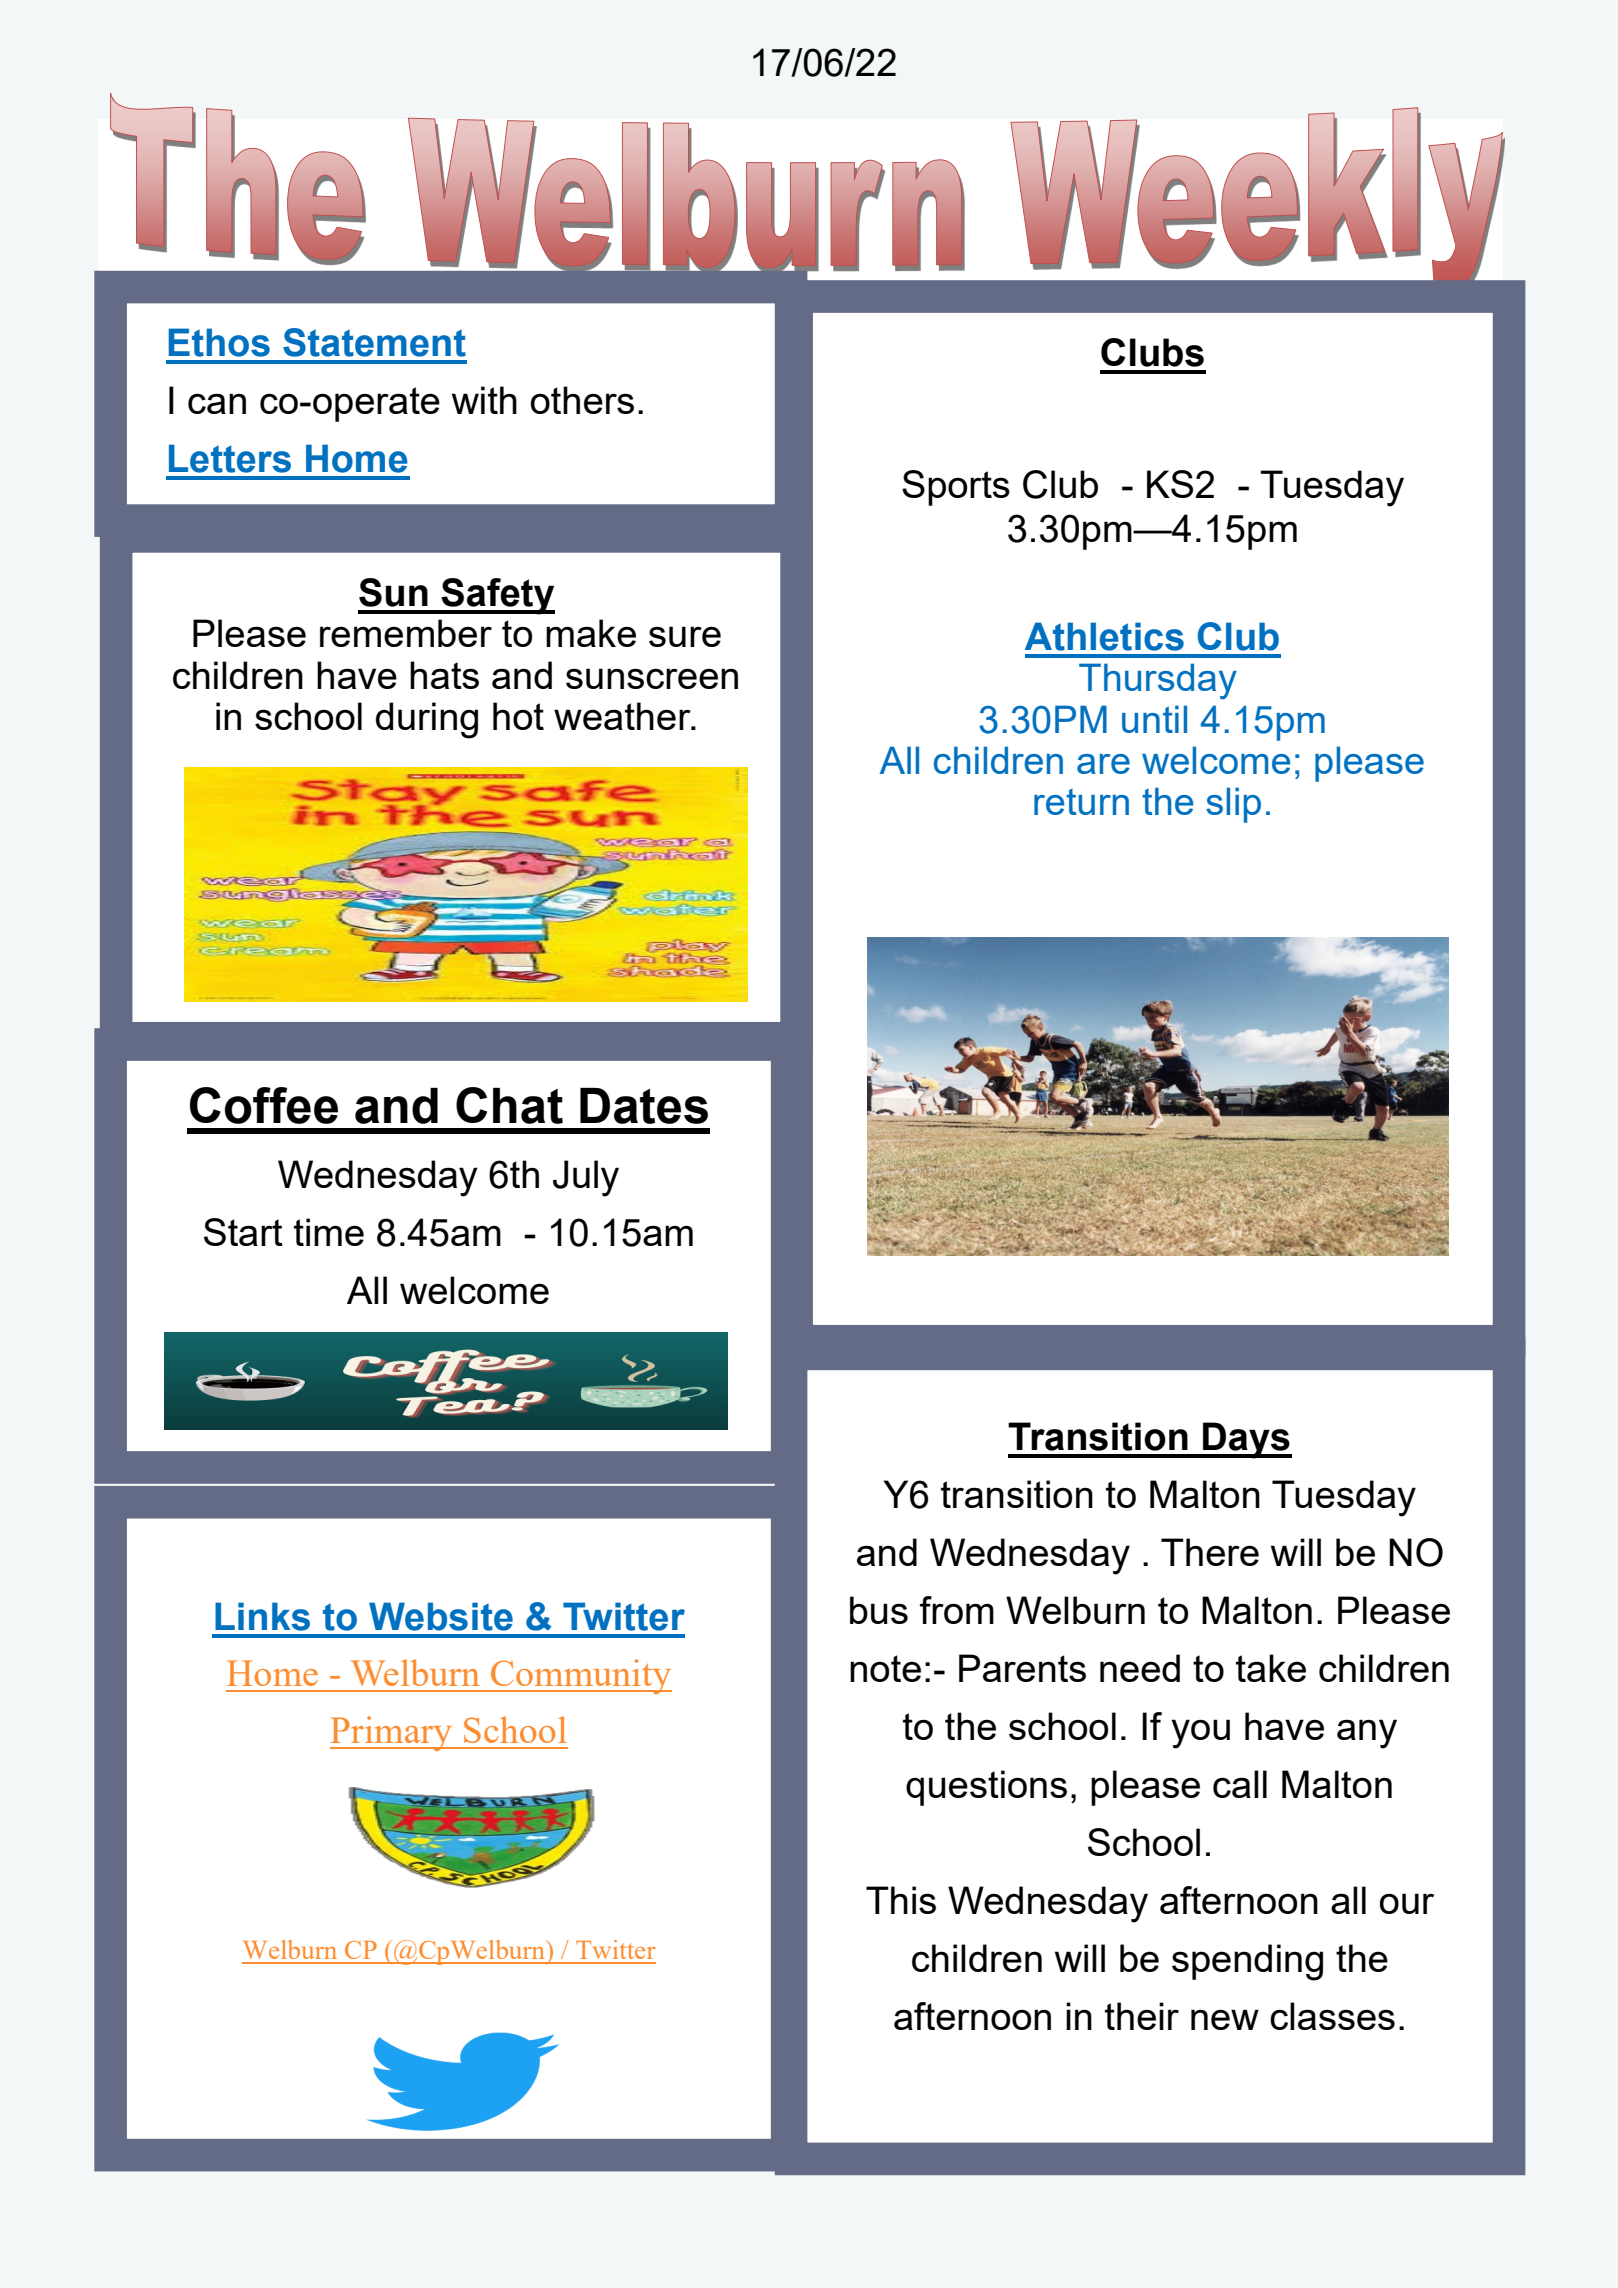 The height and width of the image is (2288, 1618). Describe the element at coordinates (956, 488) in the image. I see `Sports` at that location.
